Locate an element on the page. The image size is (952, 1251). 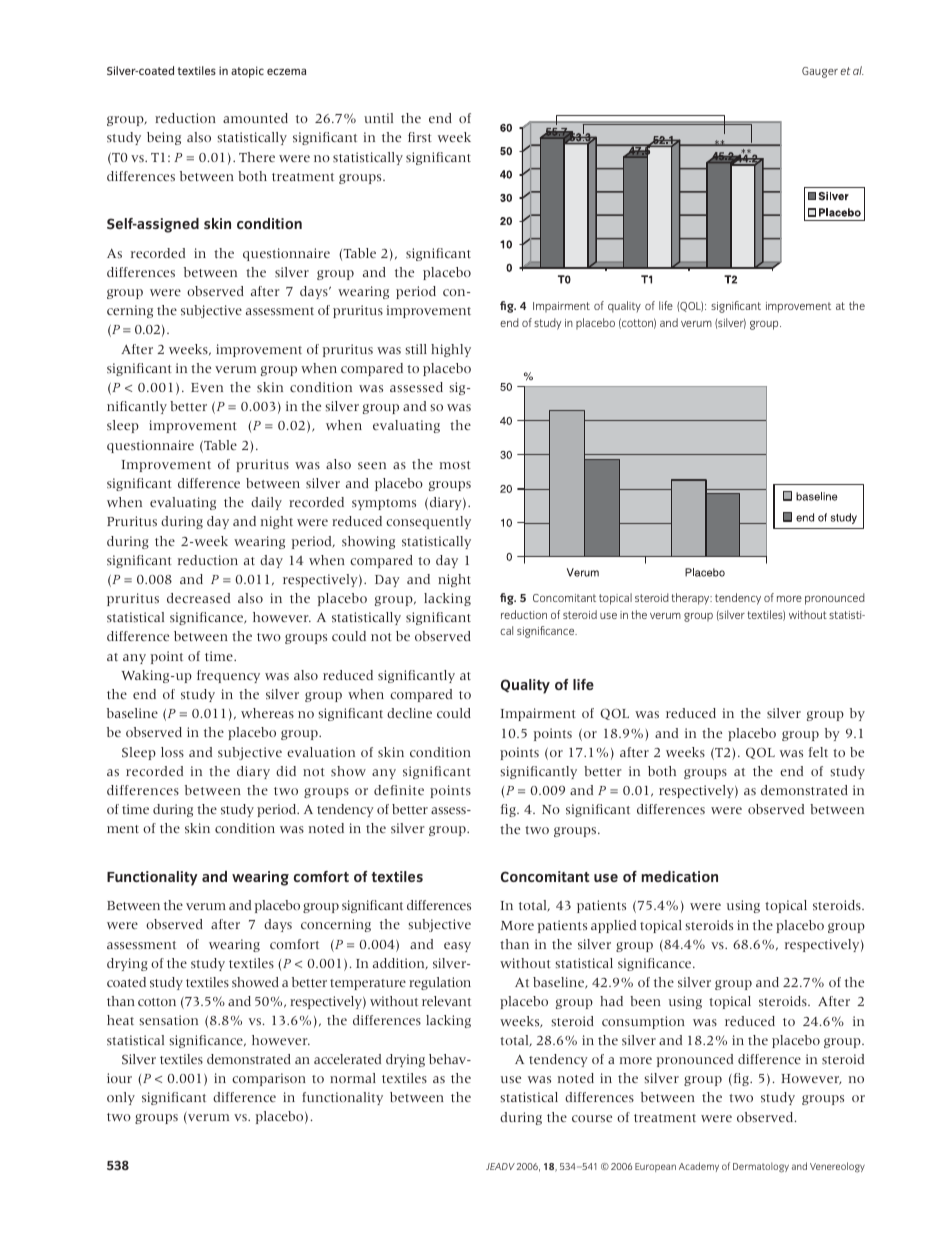
only is located at coordinates (121, 1098).
